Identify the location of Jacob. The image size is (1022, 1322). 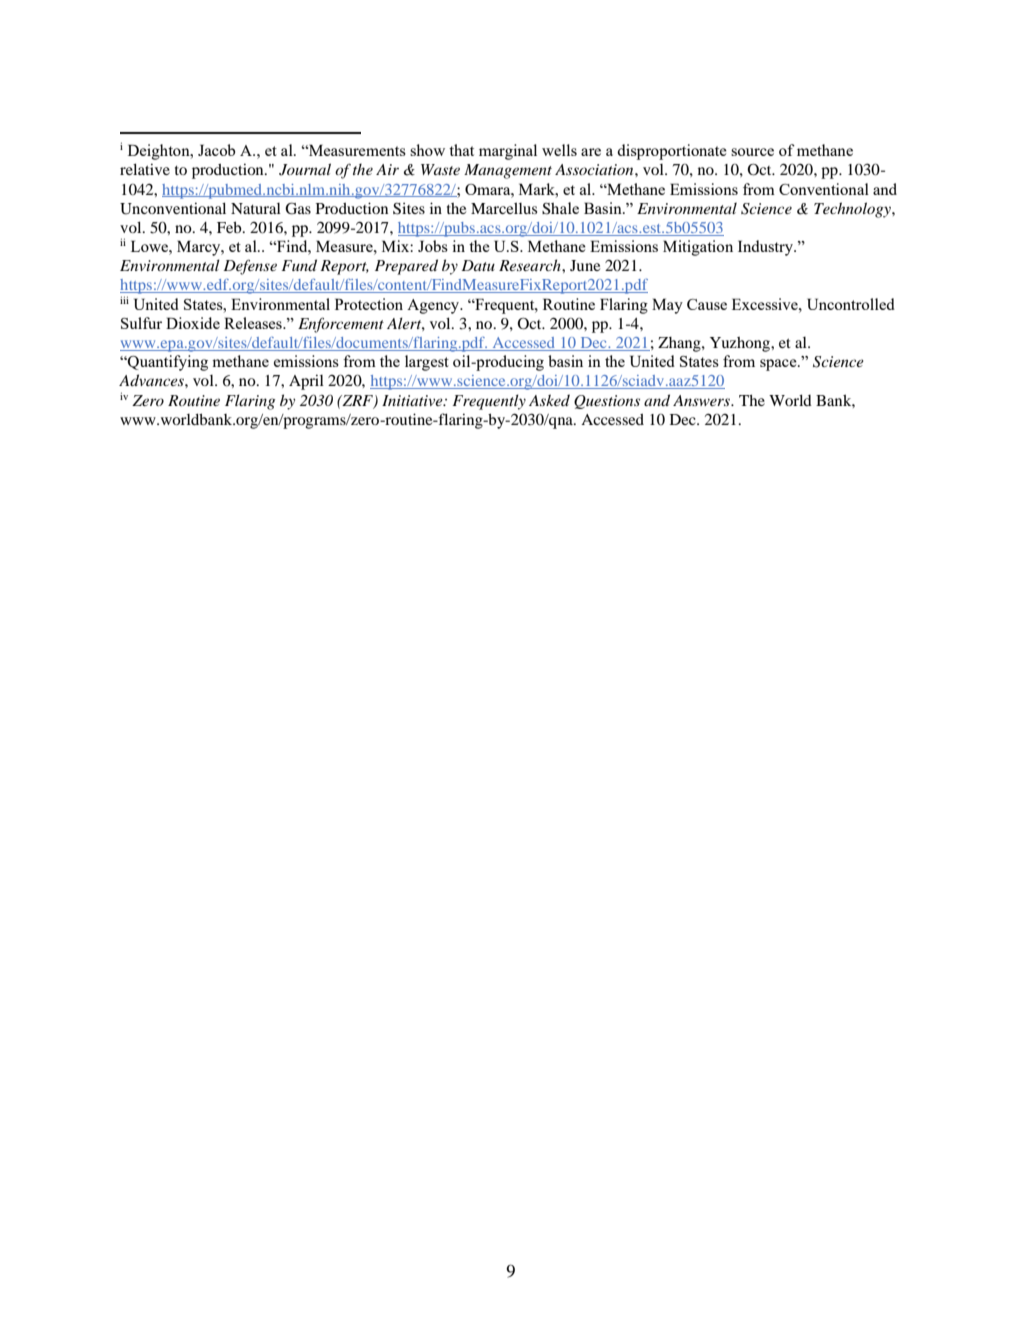
(216, 150).
